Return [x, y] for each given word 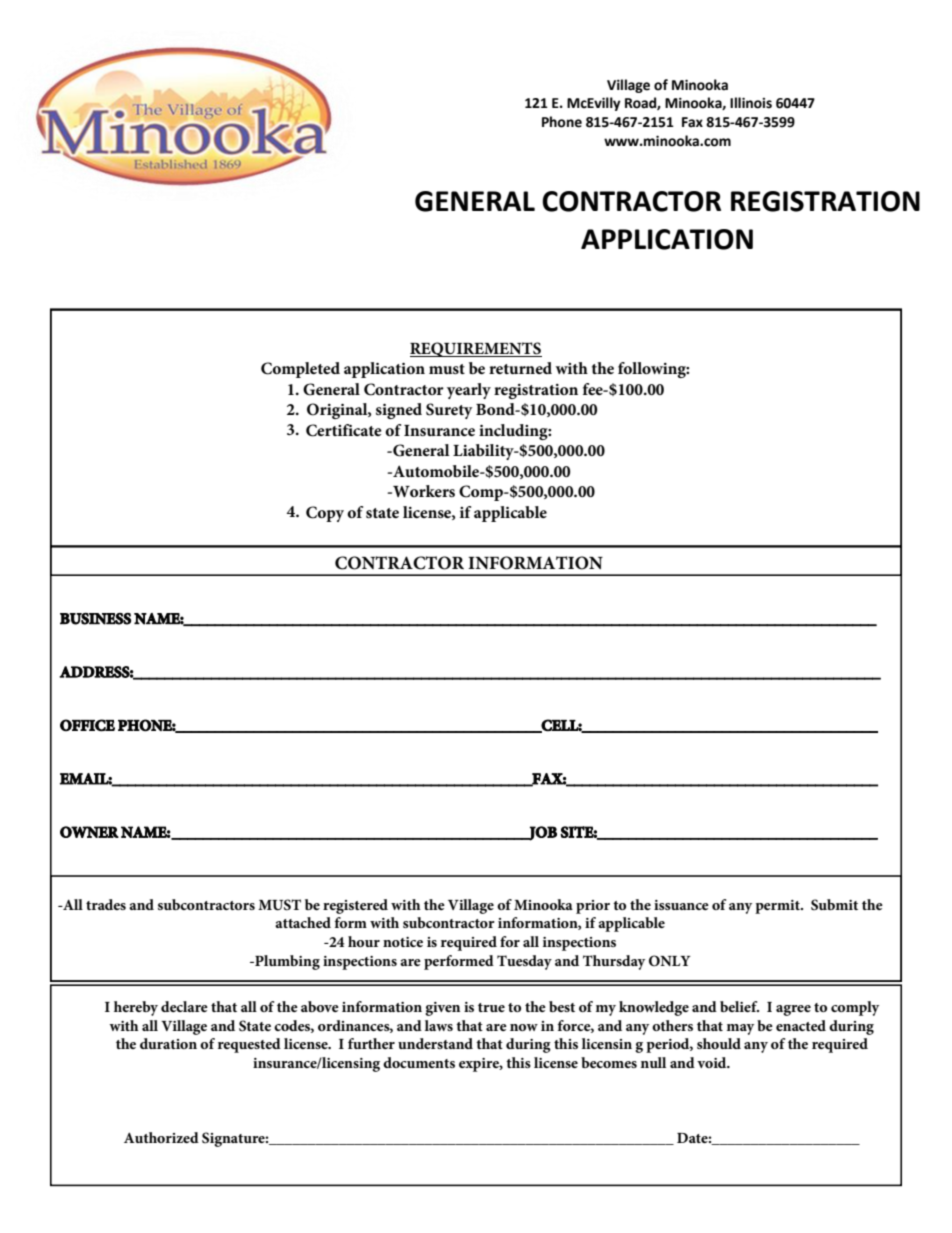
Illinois [751, 103]
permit [778, 907]
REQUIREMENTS [476, 349]
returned [520, 368]
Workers [423, 491]
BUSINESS [95, 619]
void [713, 1062]
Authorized [161, 1137]
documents [419, 1062]
